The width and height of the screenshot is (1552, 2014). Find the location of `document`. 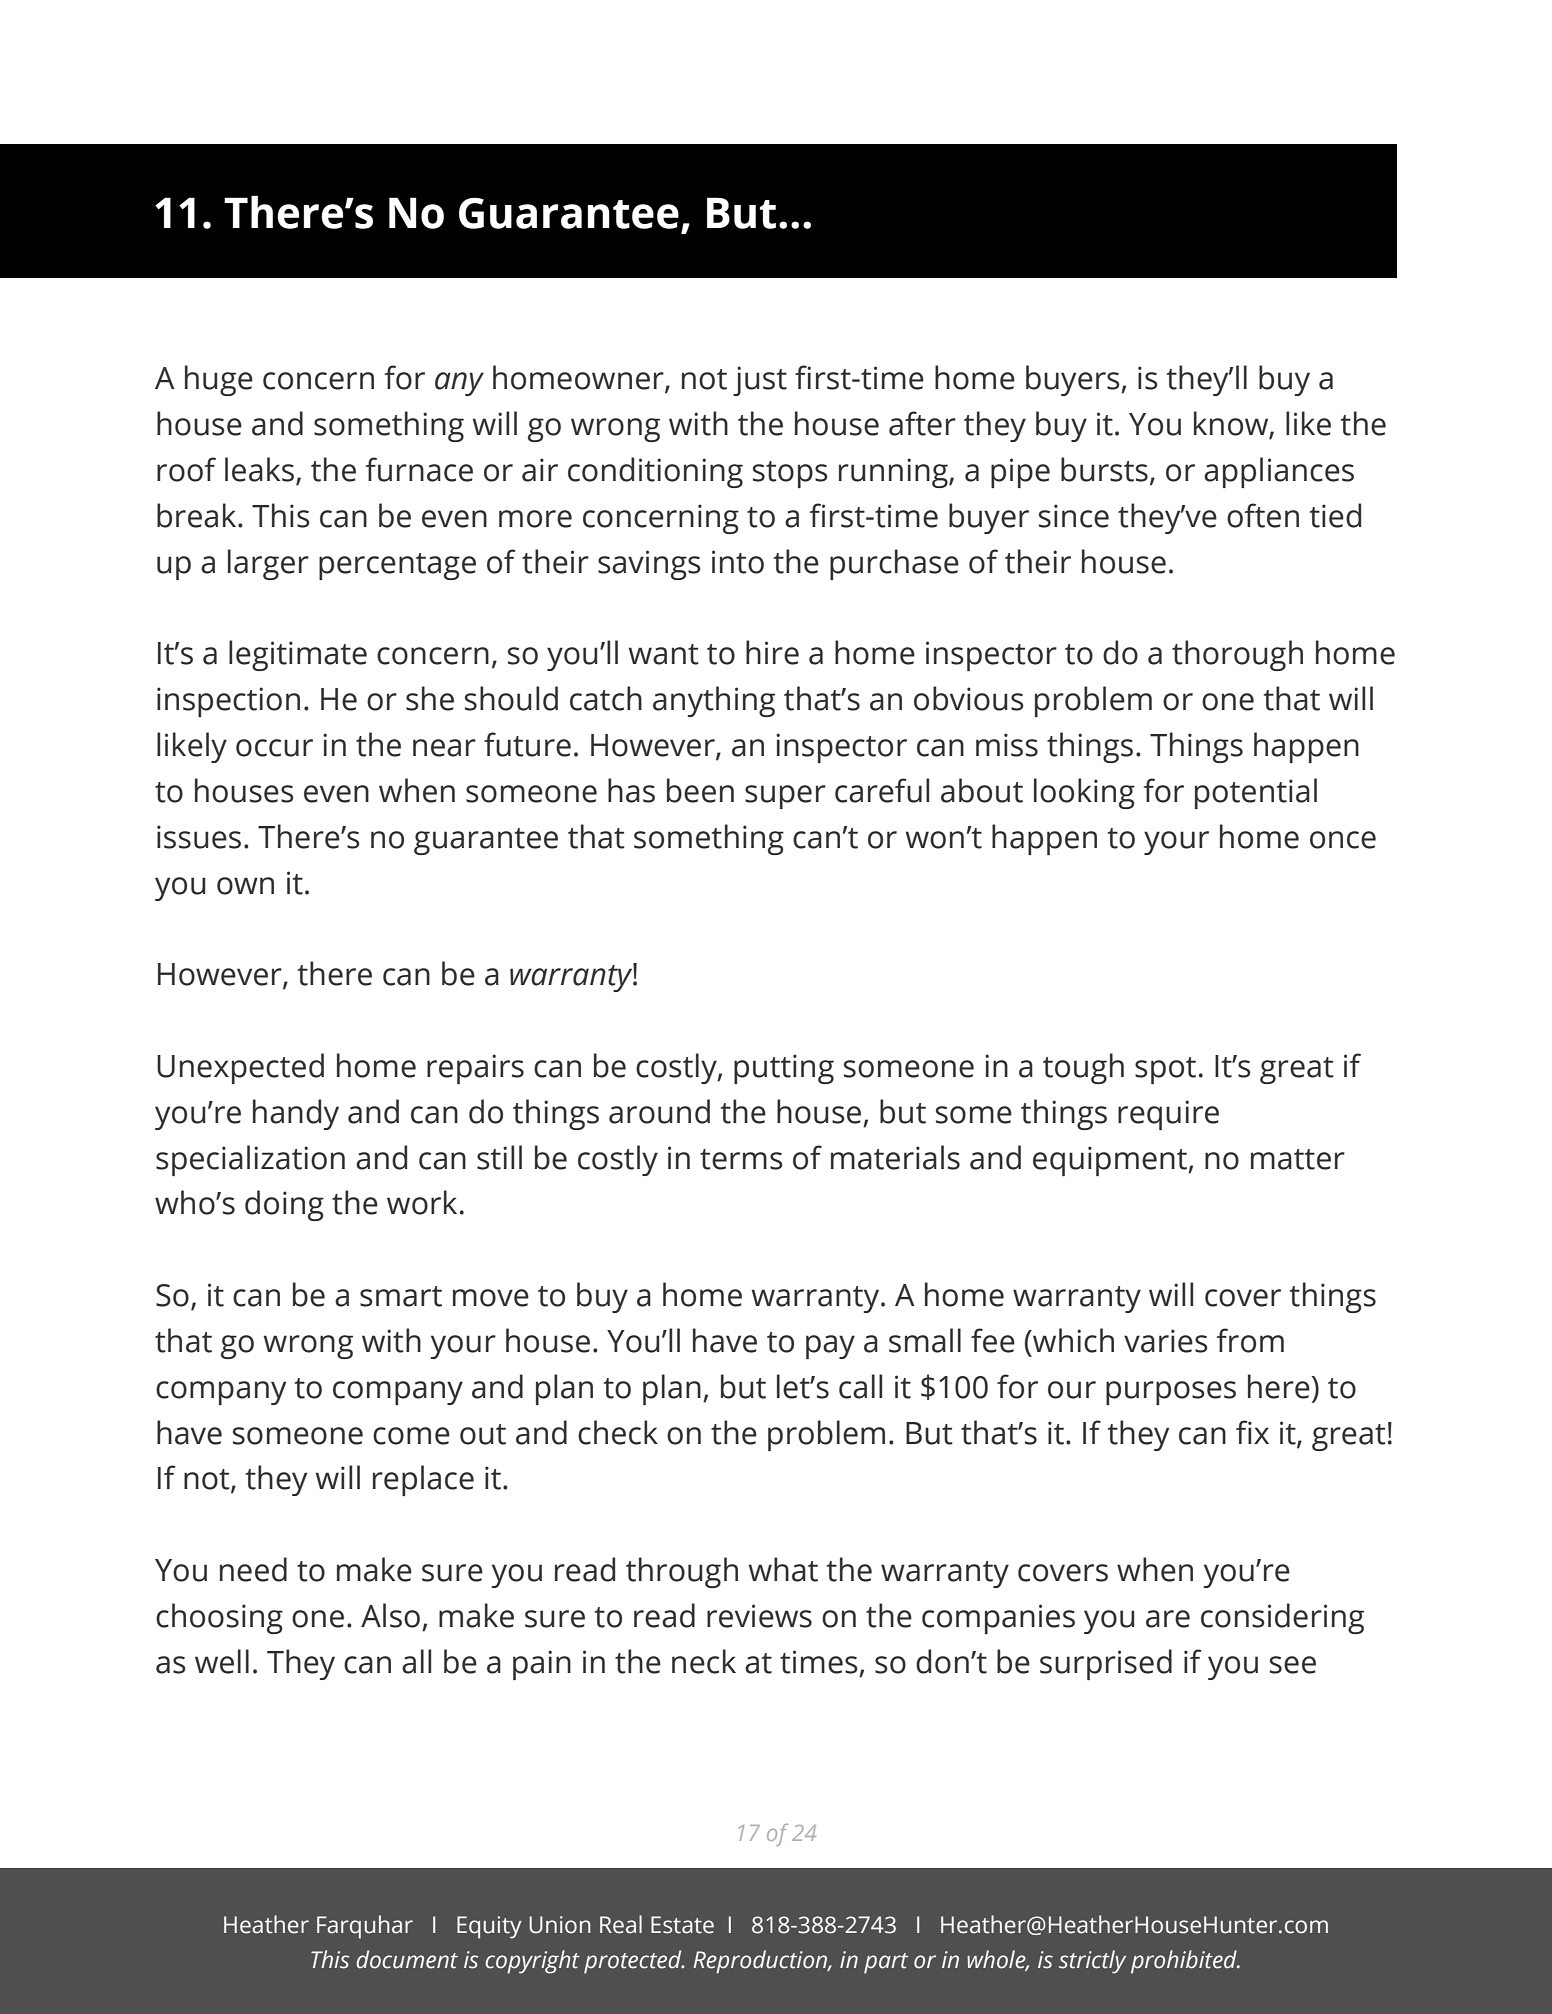

document is located at coordinates (407, 1959).
